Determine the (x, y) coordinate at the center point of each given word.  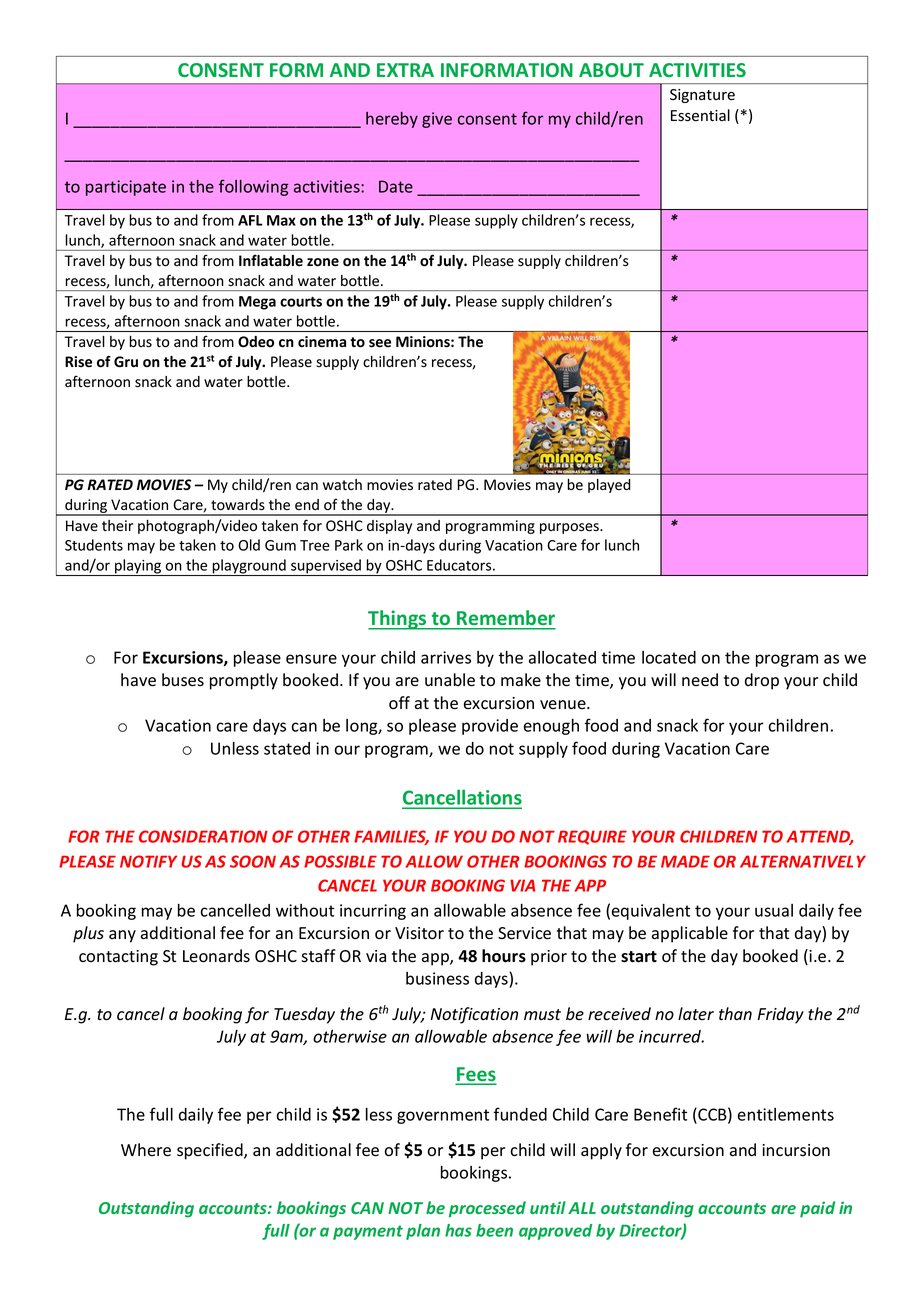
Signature (702, 96)
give (437, 120)
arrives (446, 657)
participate (126, 188)
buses (183, 680)
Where (146, 1150)
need (700, 680)
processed (487, 1209)
